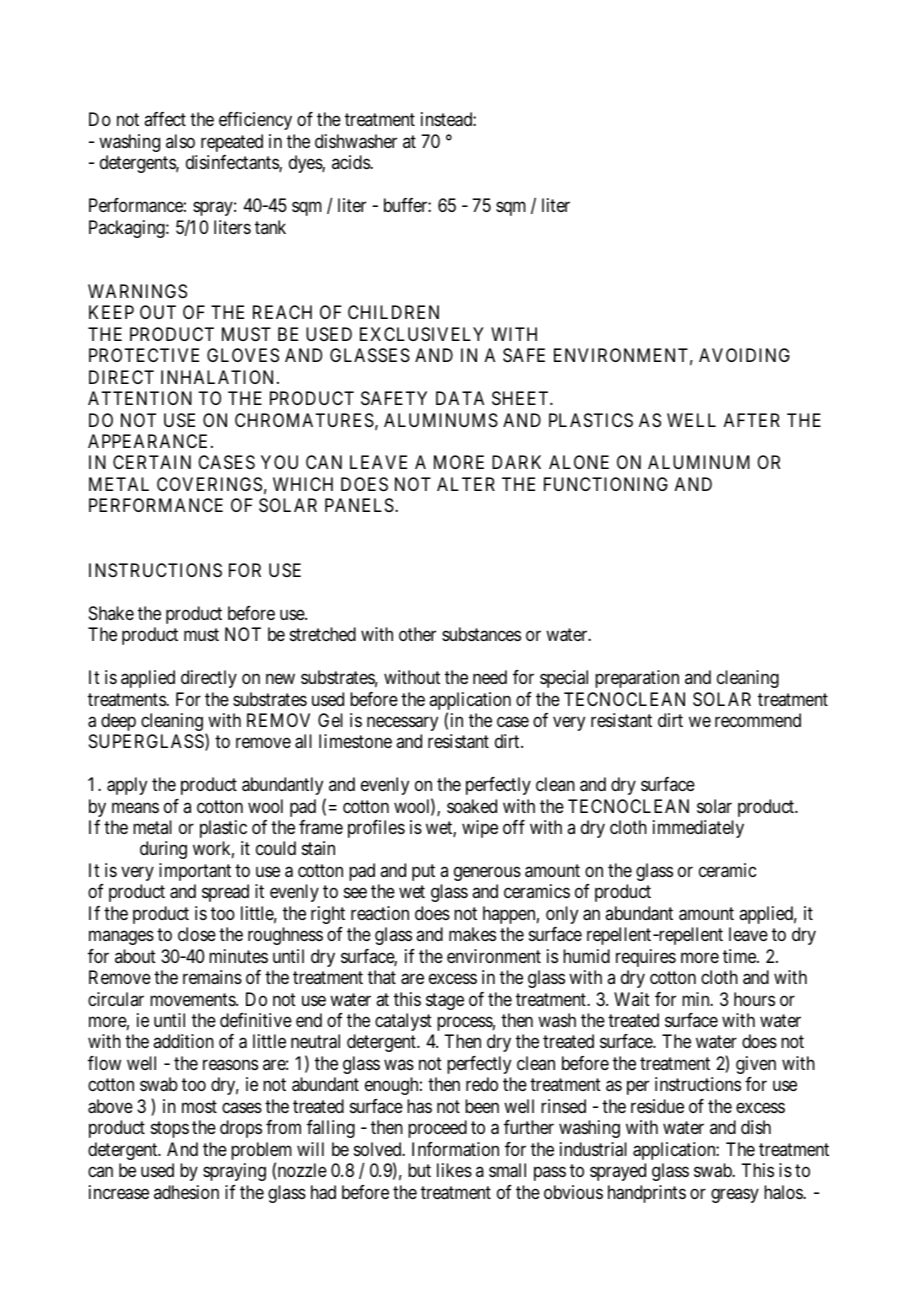 This screenshot has width=924, height=1308. Describe the element at coordinates (186, 1192) in the screenshot. I see `adhesion` at that location.
